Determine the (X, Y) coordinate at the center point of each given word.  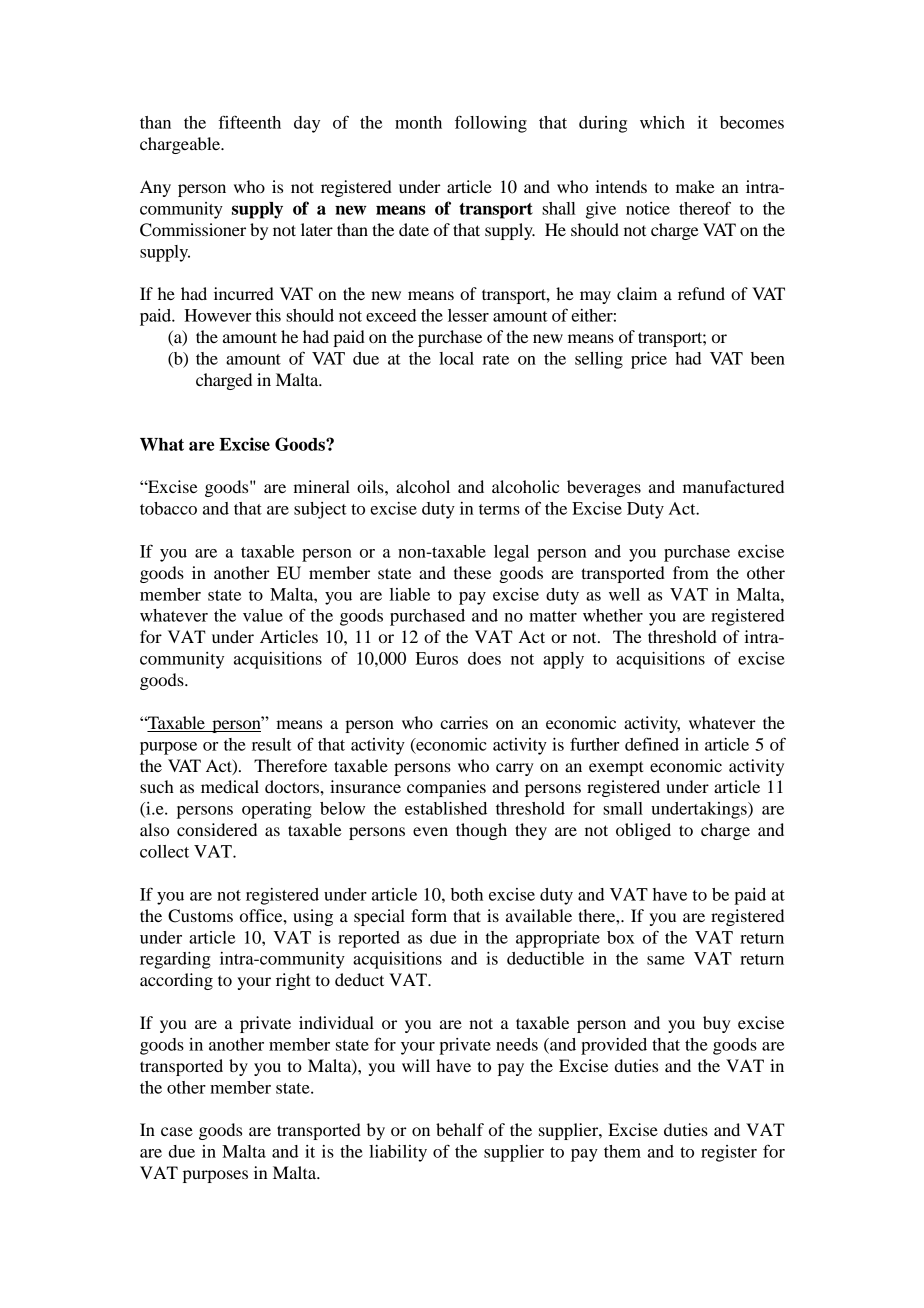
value (263, 615)
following (491, 124)
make (695, 186)
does (484, 658)
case (177, 1131)
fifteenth (250, 122)
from (691, 572)
